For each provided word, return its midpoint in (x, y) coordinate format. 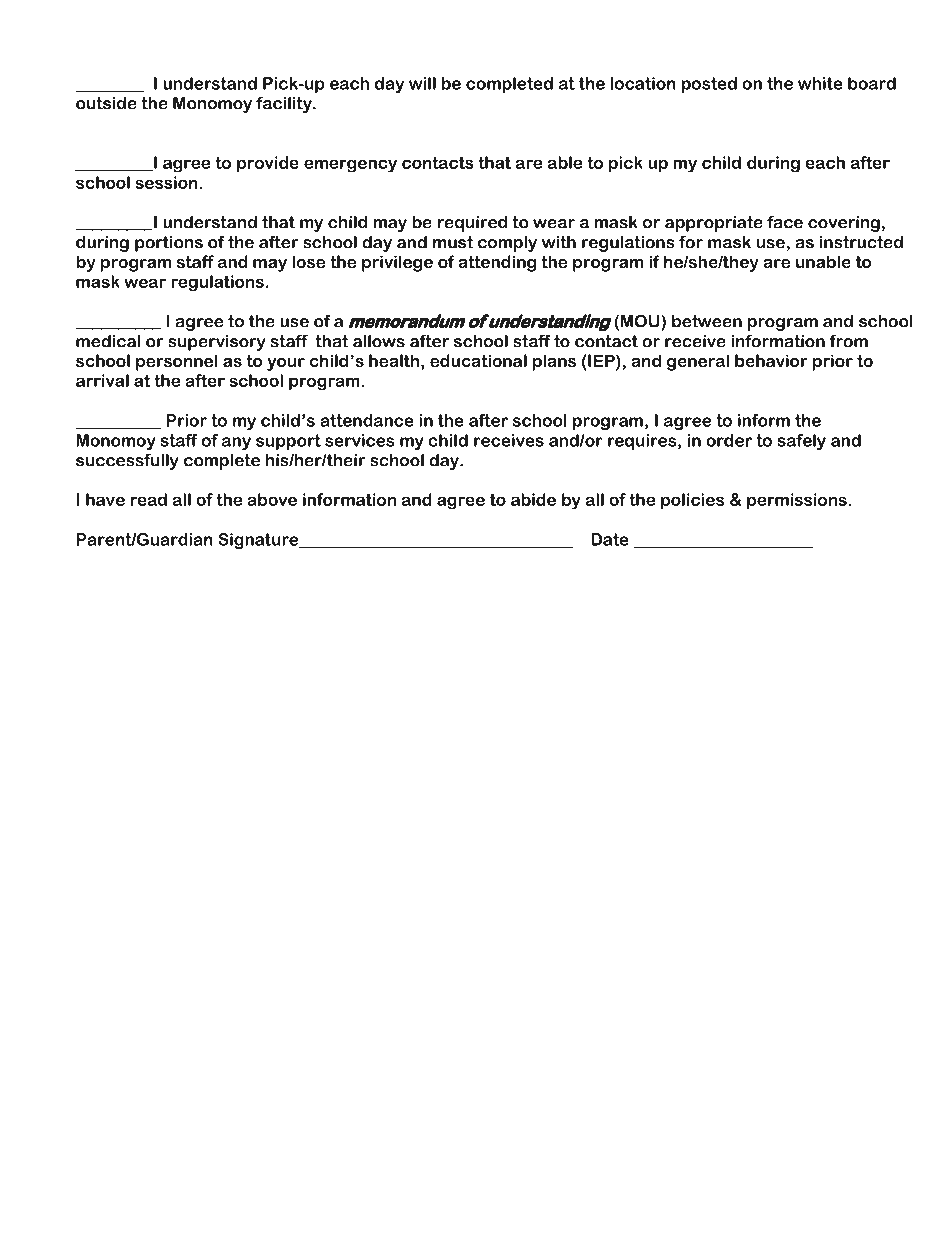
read (149, 499)
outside (106, 103)
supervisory (217, 343)
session (167, 182)
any (236, 443)
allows (379, 341)
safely (801, 442)
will (422, 83)
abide (533, 499)
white (820, 83)
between (707, 321)
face (785, 222)
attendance (367, 420)
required (472, 224)
